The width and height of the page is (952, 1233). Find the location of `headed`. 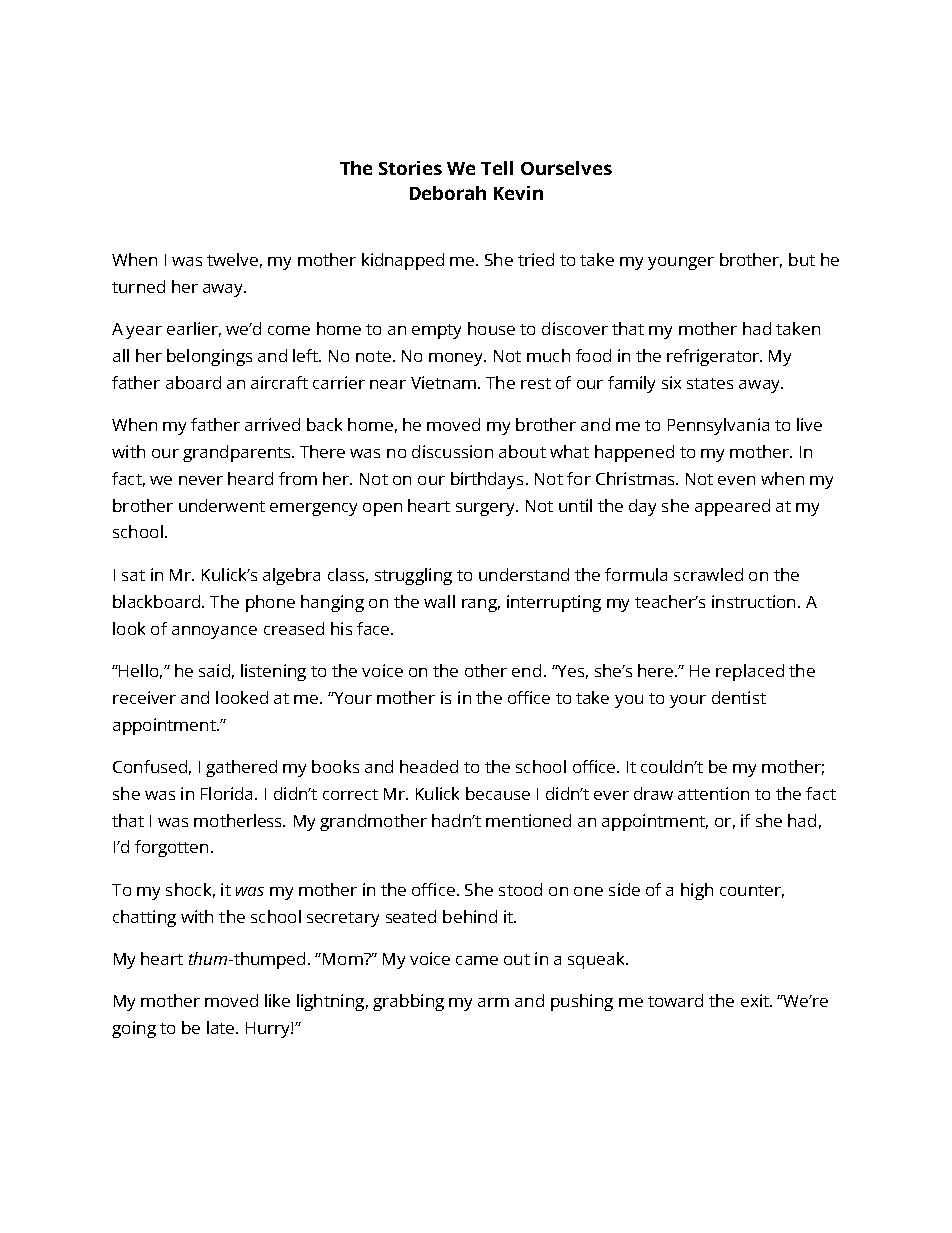

headed is located at coordinates (429, 766).
